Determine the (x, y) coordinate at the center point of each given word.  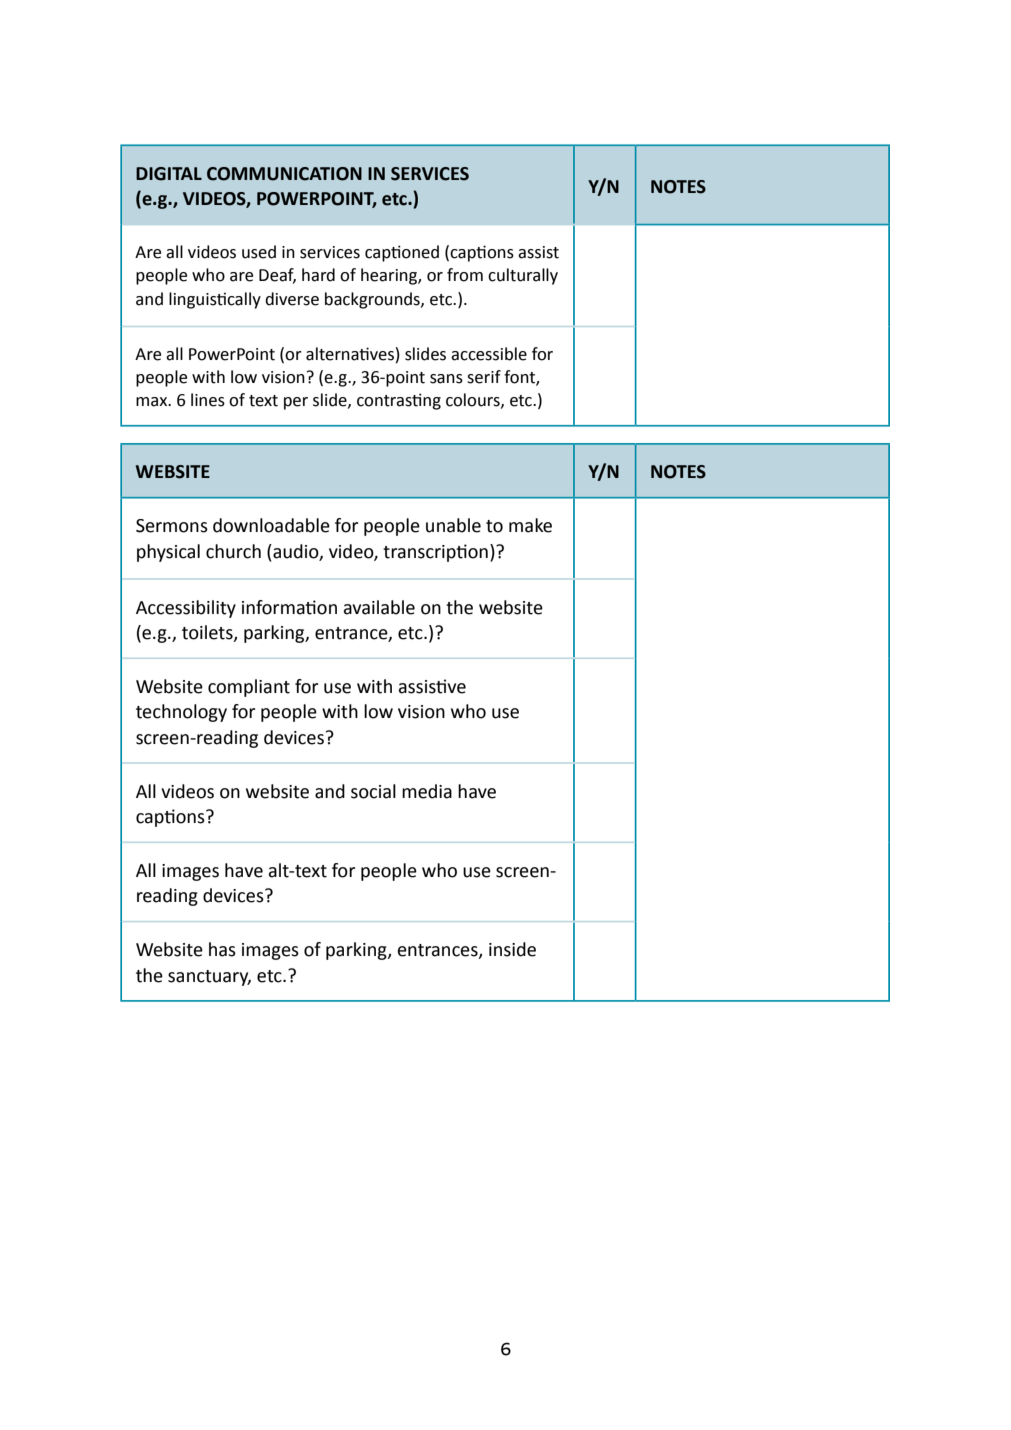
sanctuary (209, 978)
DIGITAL (169, 174)
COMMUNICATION (284, 174)
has (222, 949)
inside (512, 949)
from (465, 275)
